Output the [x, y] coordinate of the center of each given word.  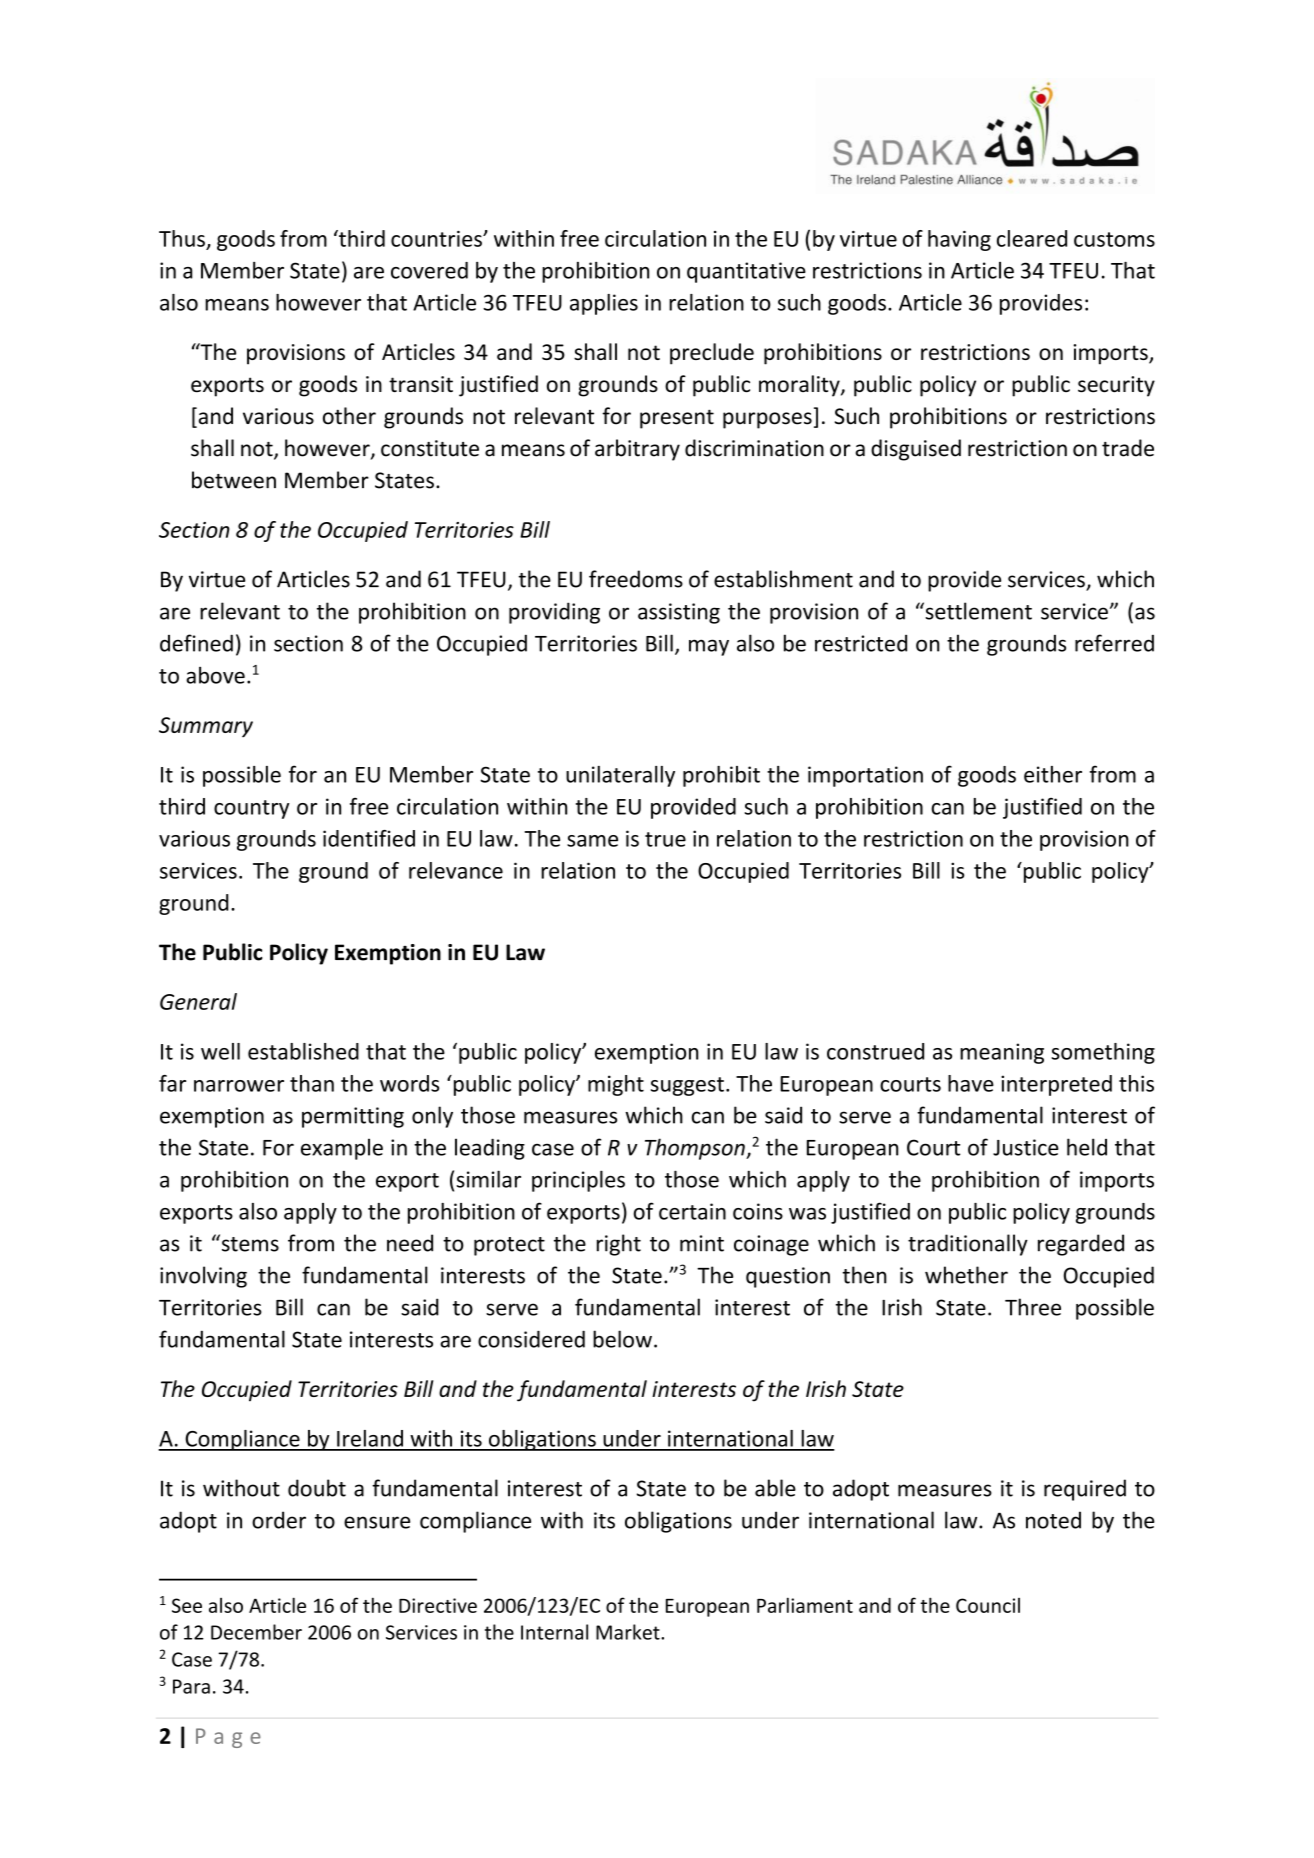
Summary [206, 727]
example [342, 1149]
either [1053, 774]
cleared [1032, 238]
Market [629, 1632]
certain [692, 1211]
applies [604, 304]
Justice [1026, 1147]
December [256, 1632]
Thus [182, 238]
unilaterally [620, 776]
